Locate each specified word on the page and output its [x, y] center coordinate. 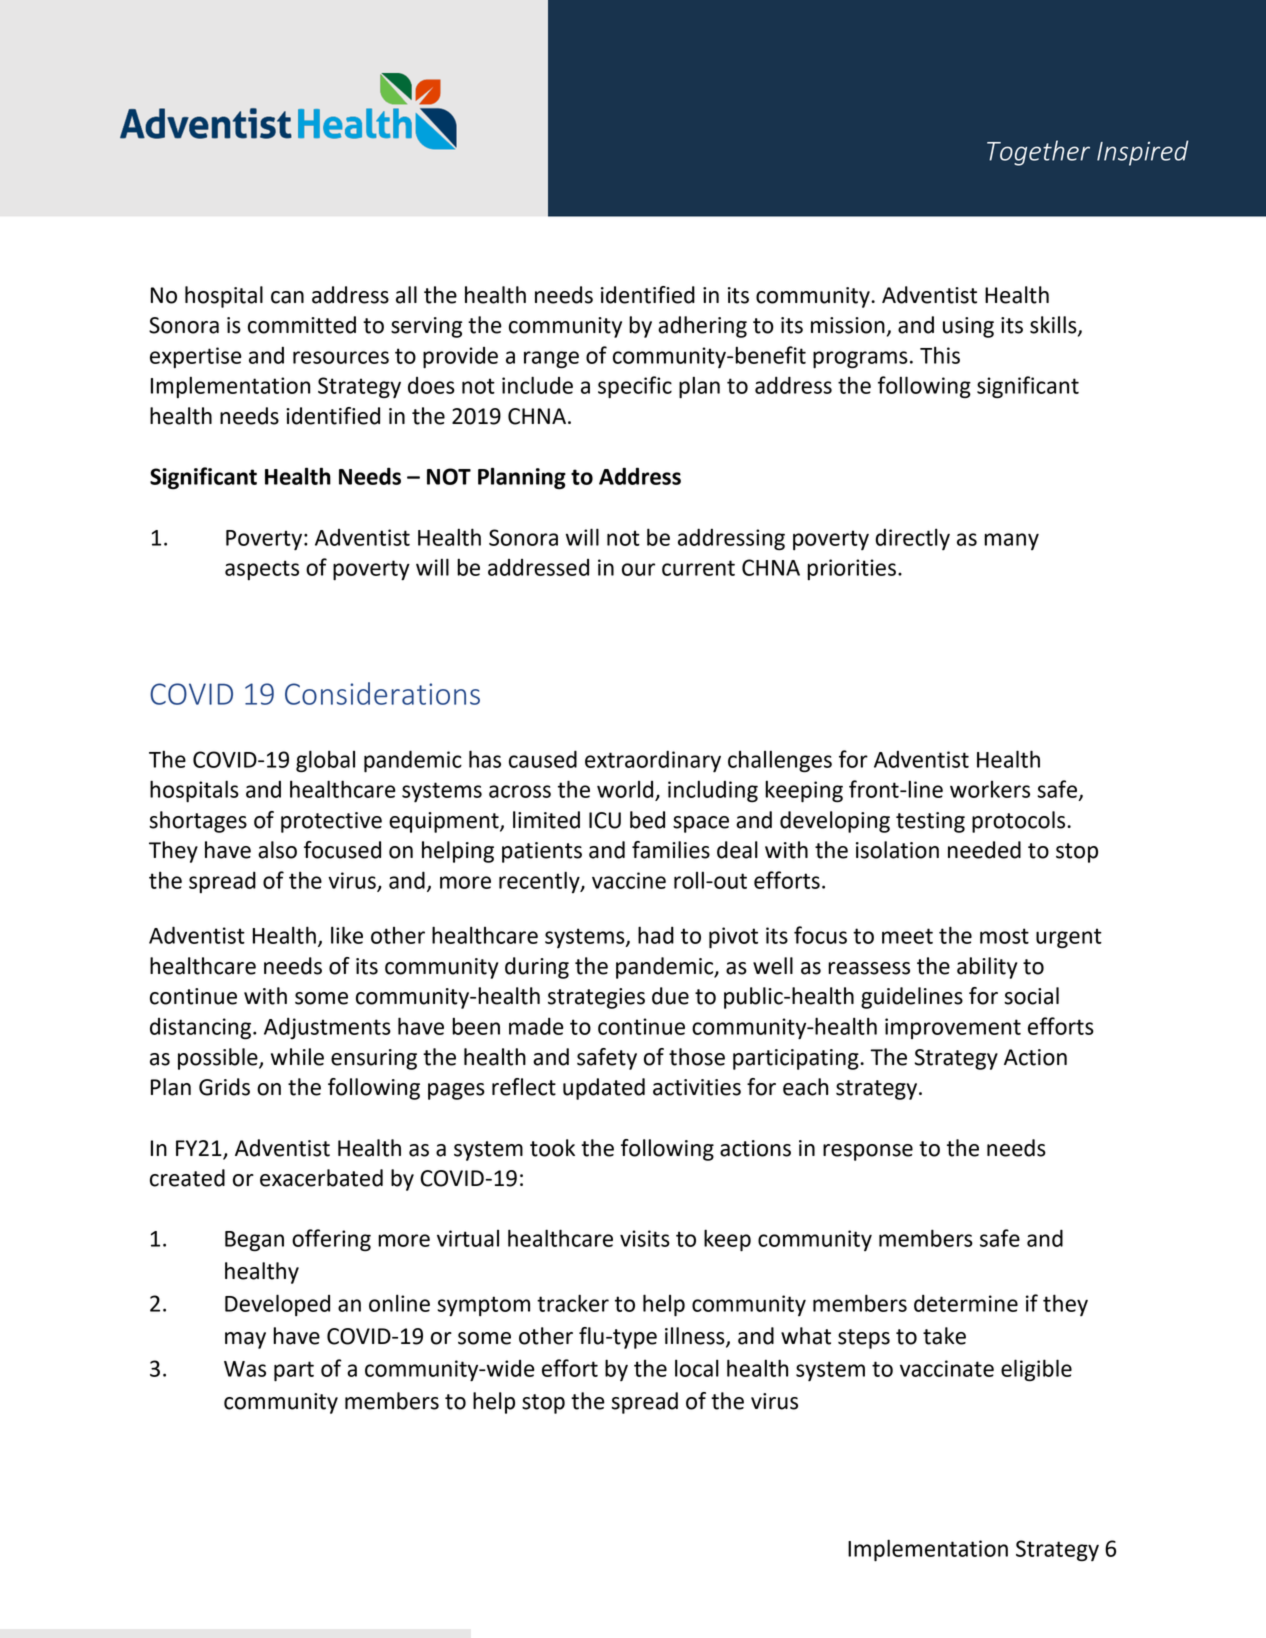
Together [1038, 153]
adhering [702, 327]
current [698, 568]
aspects [262, 570]
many [1011, 541]
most [1004, 936]
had [656, 935]
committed [302, 325]
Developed [277, 1305]
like [347, 935]
